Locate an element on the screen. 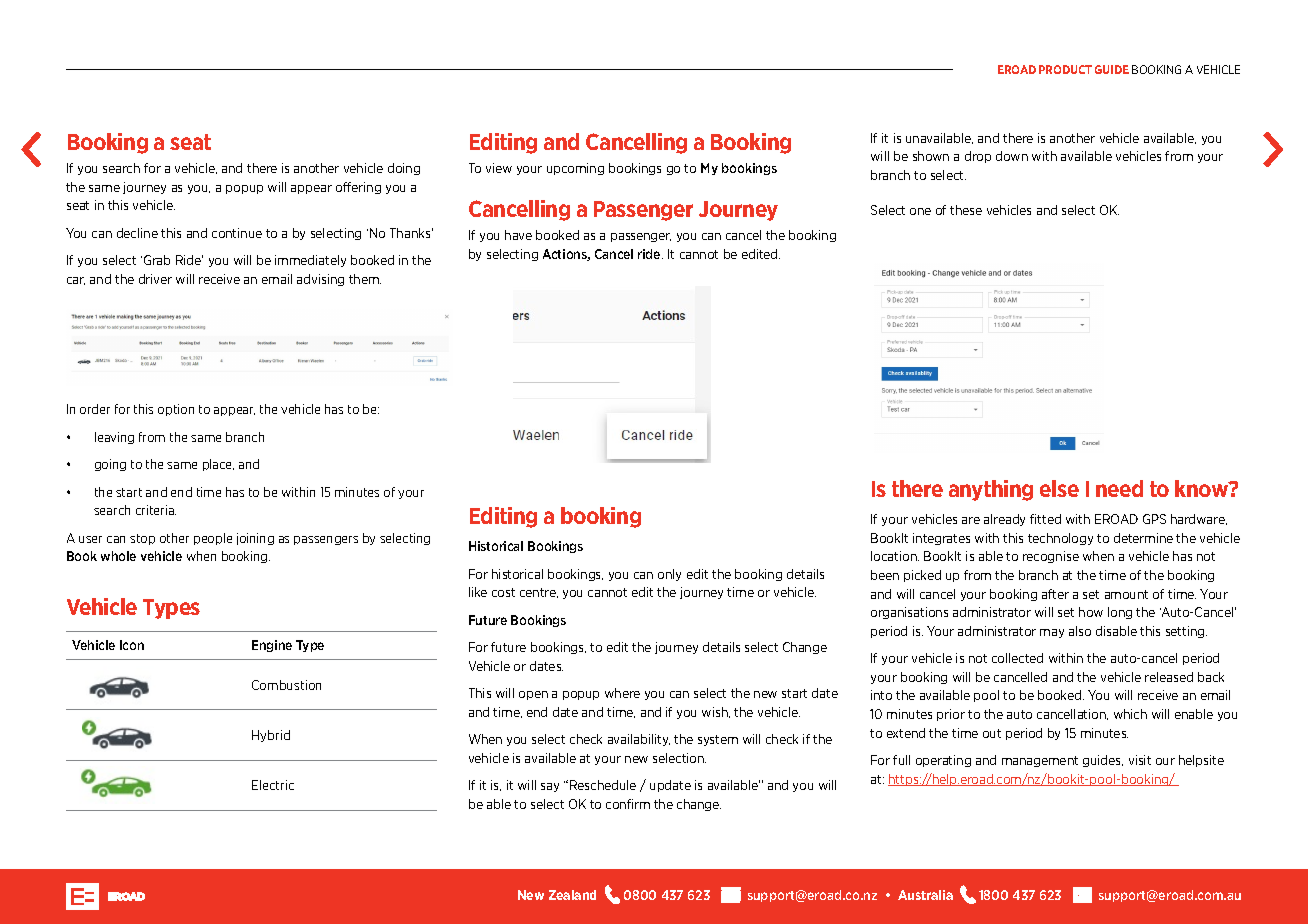 The height and width of the screenshot is (924, 1308). Electric is located at coordinates (273, 785).
